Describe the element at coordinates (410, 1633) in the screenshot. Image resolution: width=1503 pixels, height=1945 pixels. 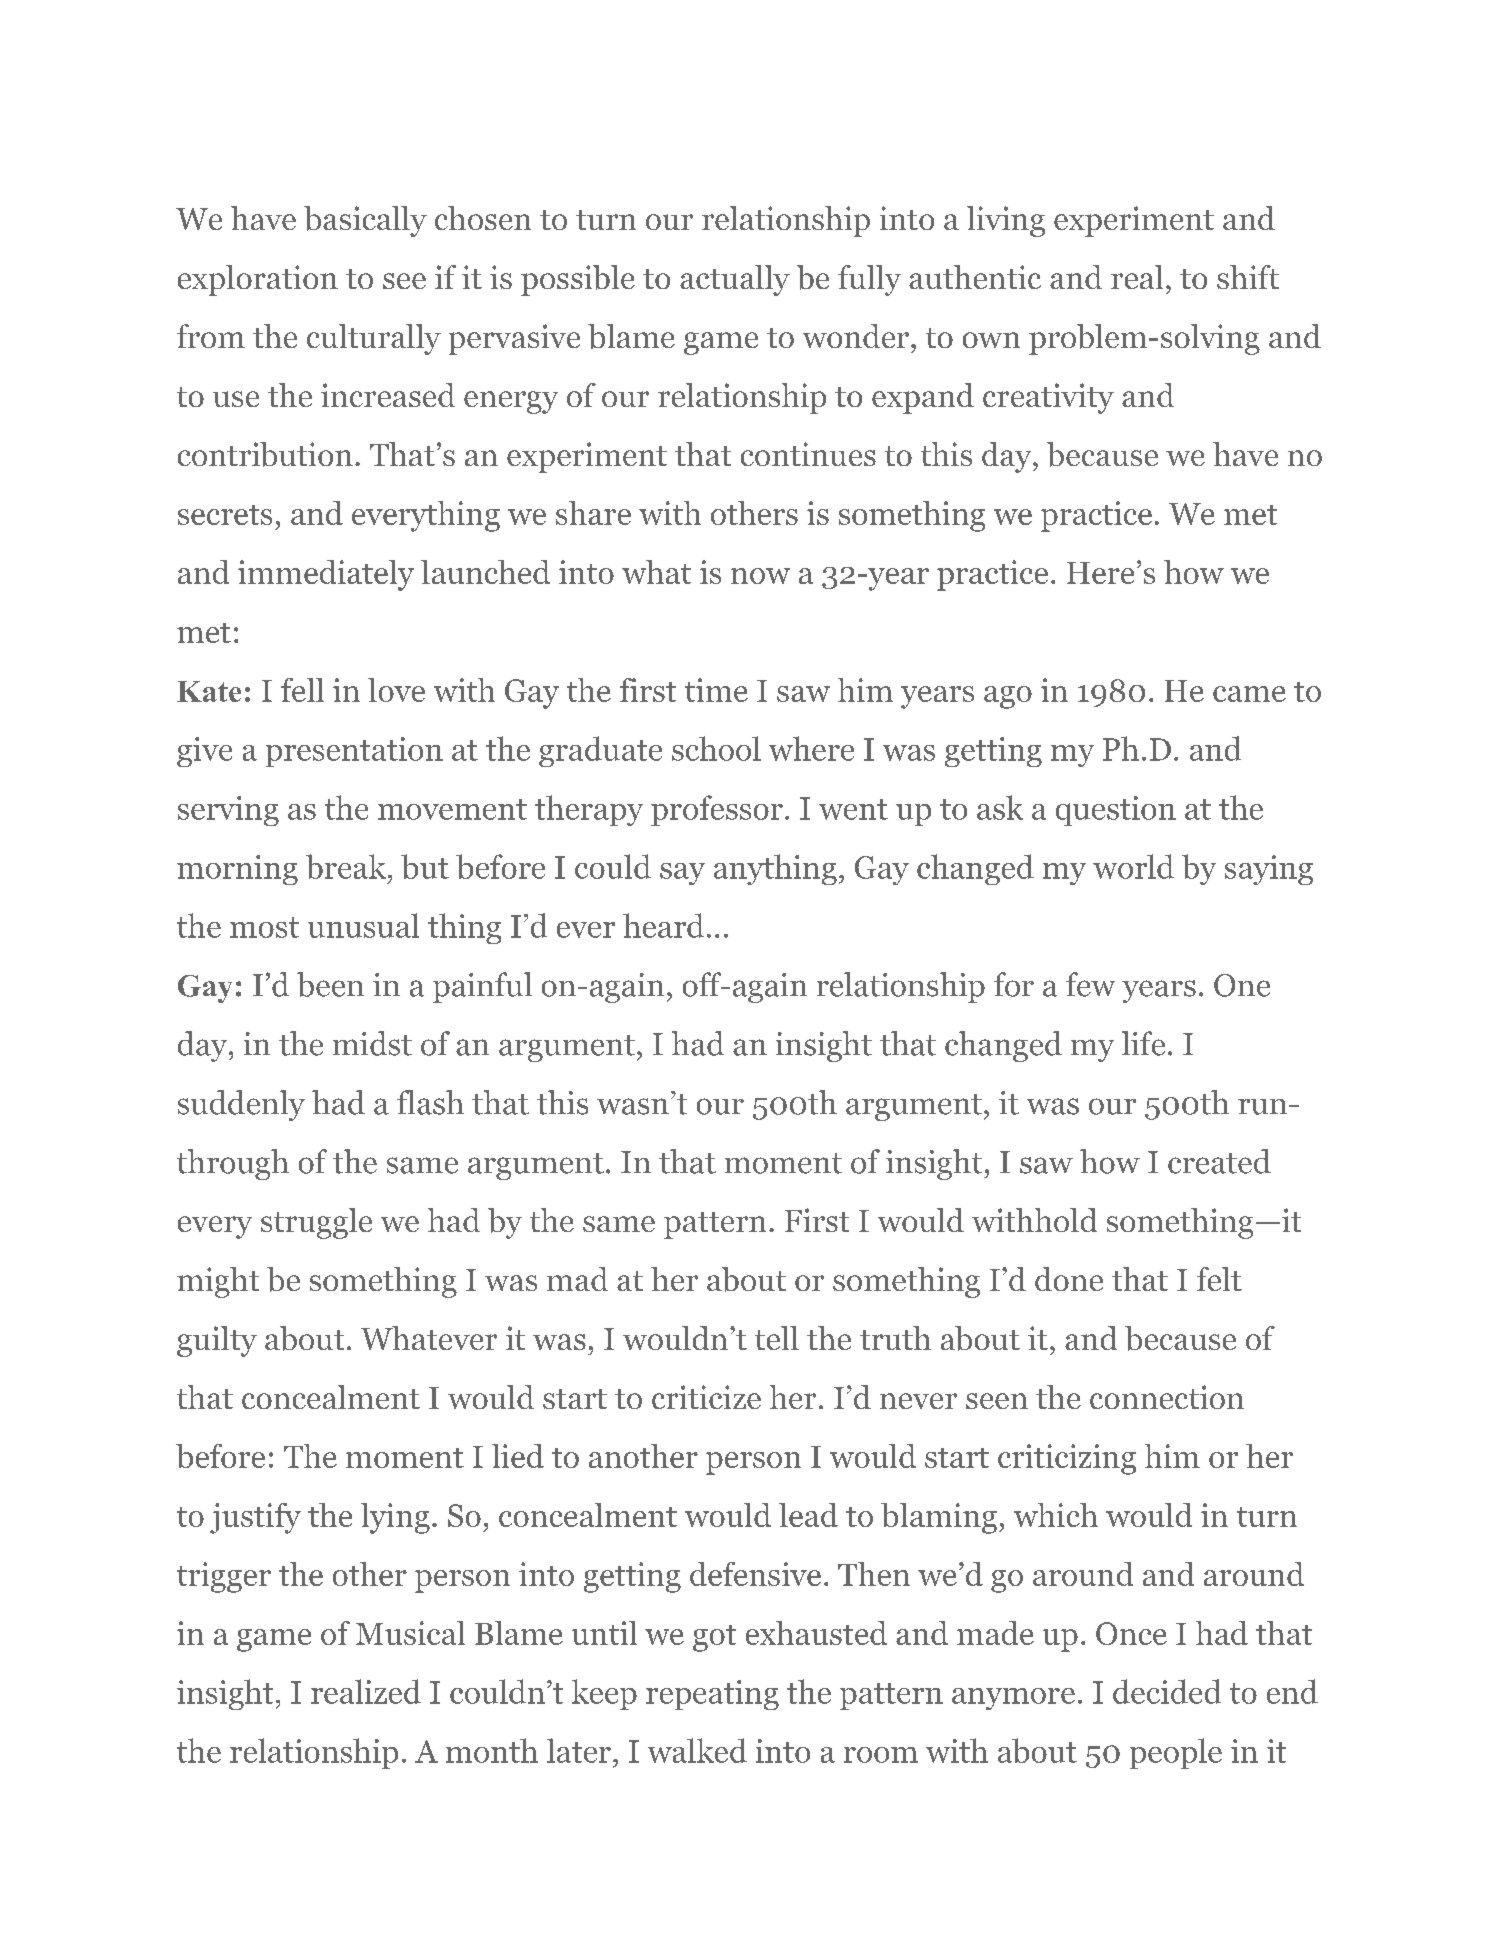
I see `Musical` at that location.
